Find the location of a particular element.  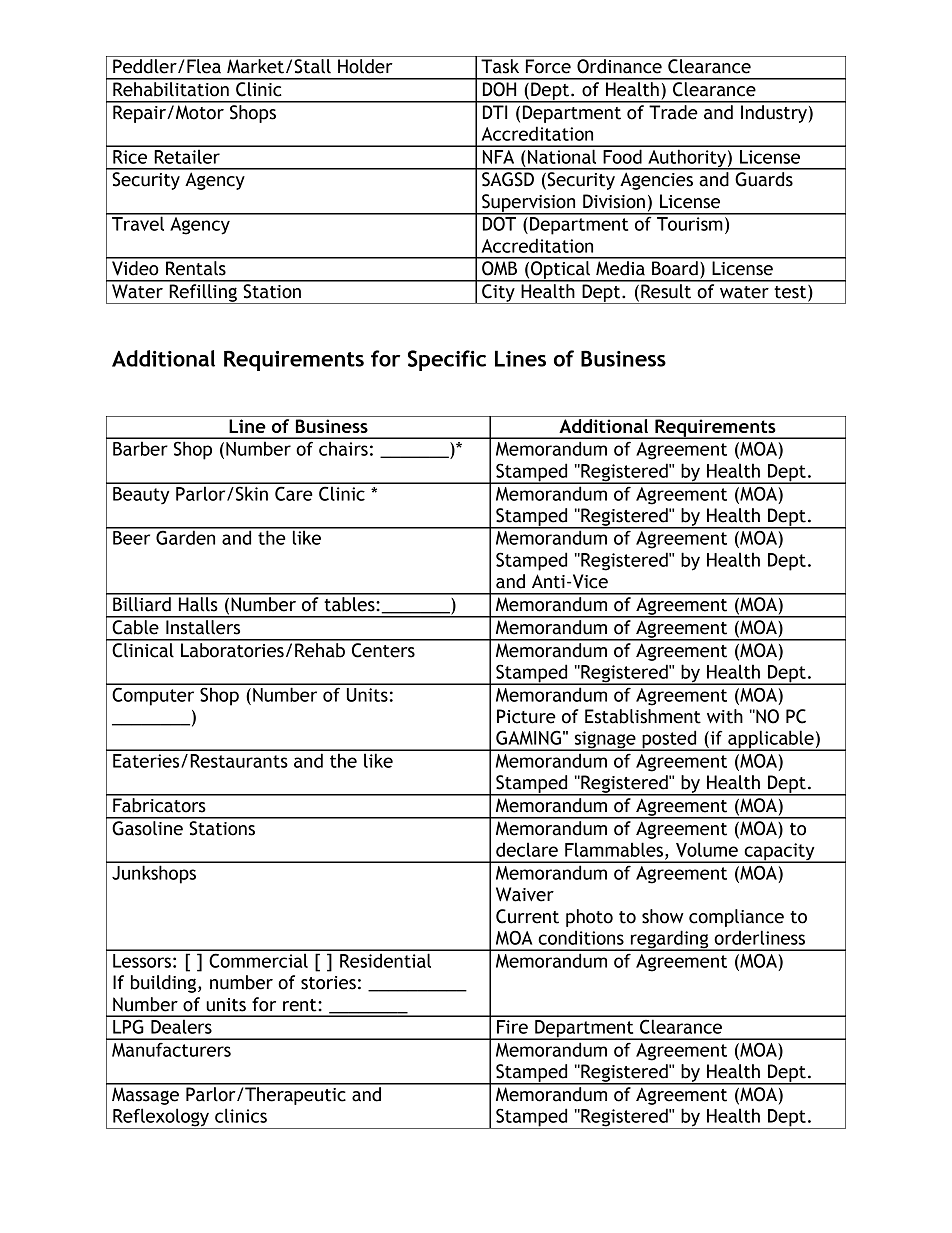

Holder is located at coordinates (365, 66).
